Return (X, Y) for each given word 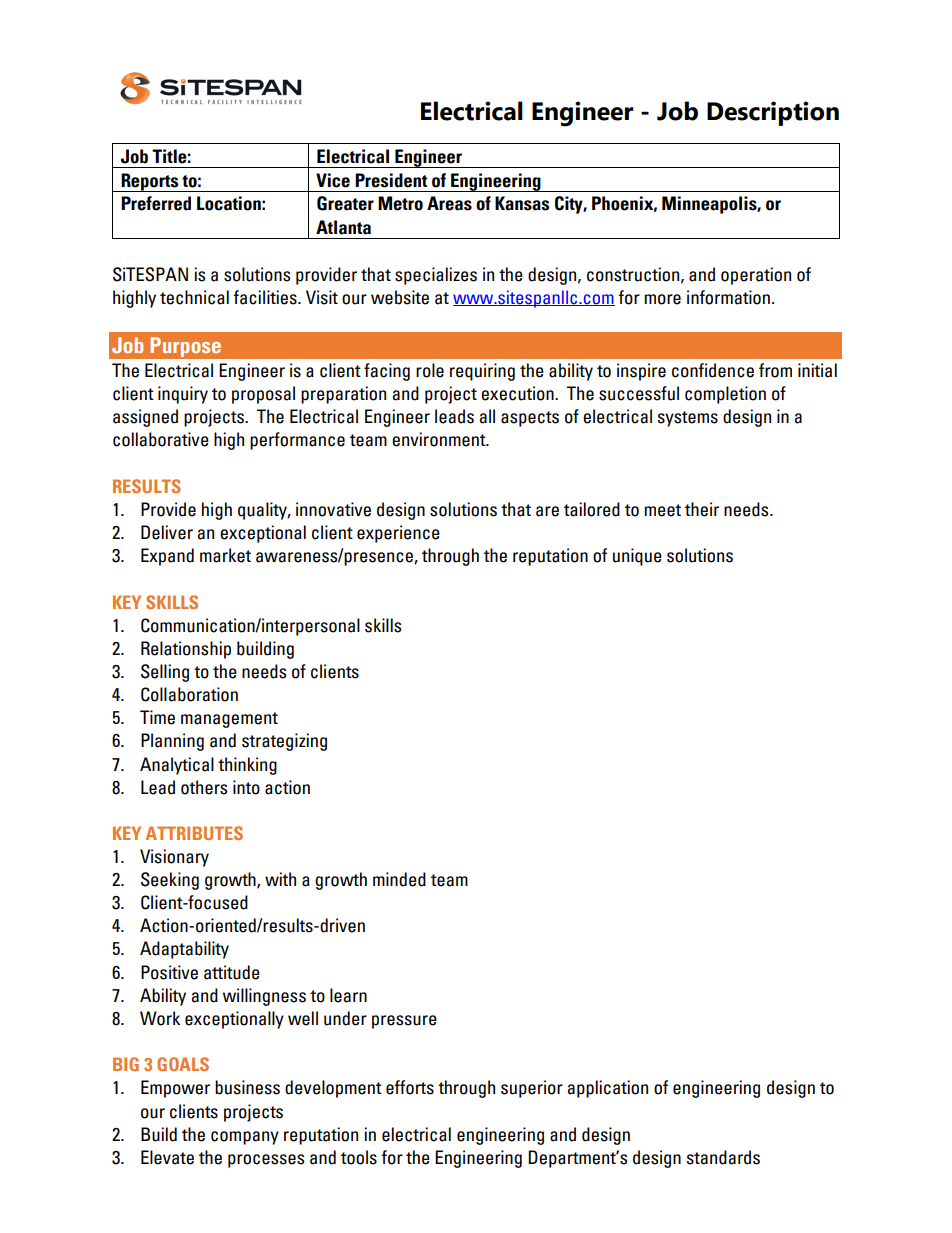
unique (637, 557)
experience (398, 534)
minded (399, 879)
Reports (150, 182)
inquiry (183, 395)
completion (725, 395)
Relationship (186, 650)
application (607, 1089)
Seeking (170, 881)
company (245, 1138)
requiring (482, 372)
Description (773, 113)
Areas (449, 203)
